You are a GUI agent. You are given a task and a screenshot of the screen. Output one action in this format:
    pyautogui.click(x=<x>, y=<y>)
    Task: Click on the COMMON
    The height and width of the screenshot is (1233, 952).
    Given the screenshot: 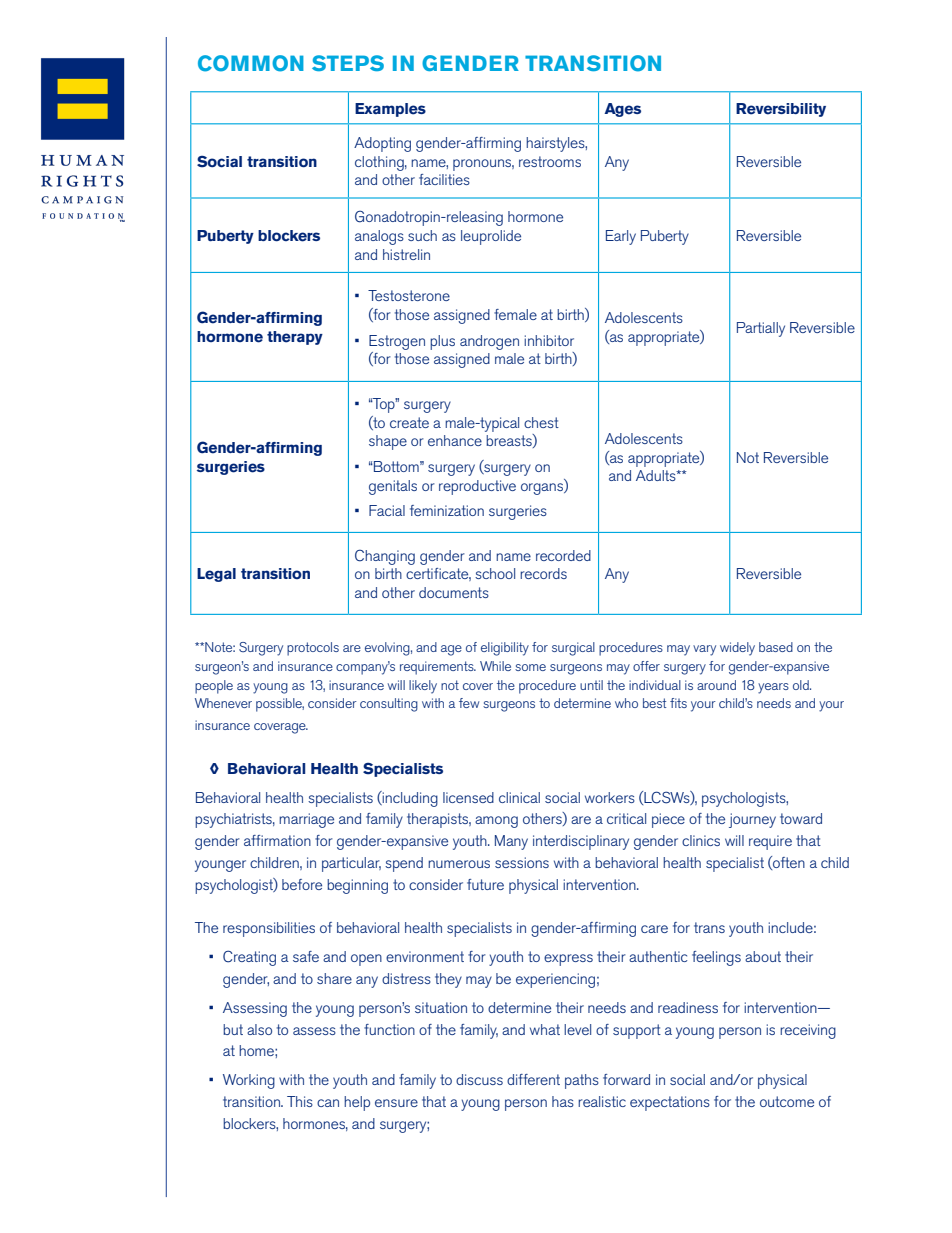 What is the action you would take?
    pyautogui.click(x=251, y=63)
